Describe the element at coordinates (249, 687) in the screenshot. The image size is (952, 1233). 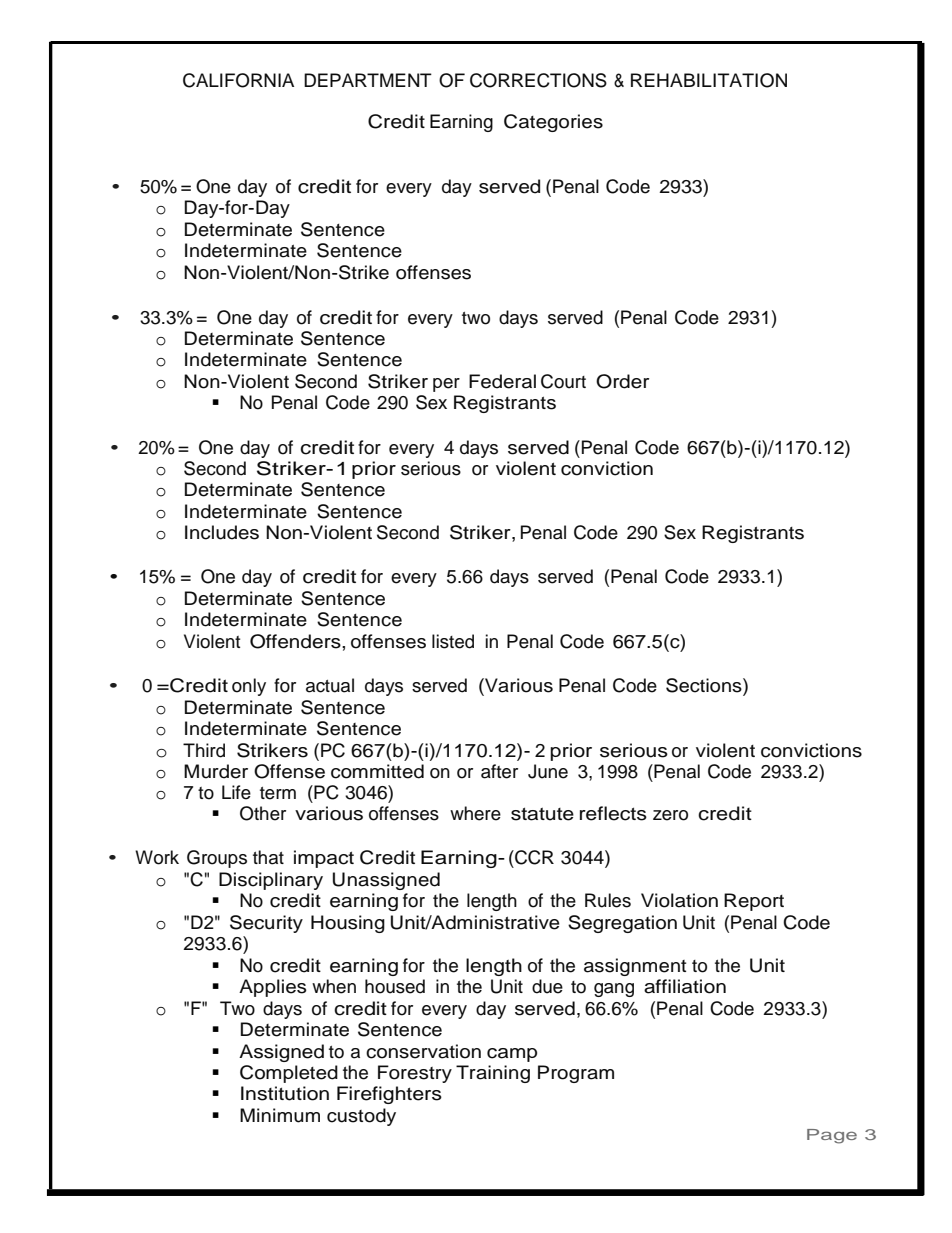
I see `only` at that location.
